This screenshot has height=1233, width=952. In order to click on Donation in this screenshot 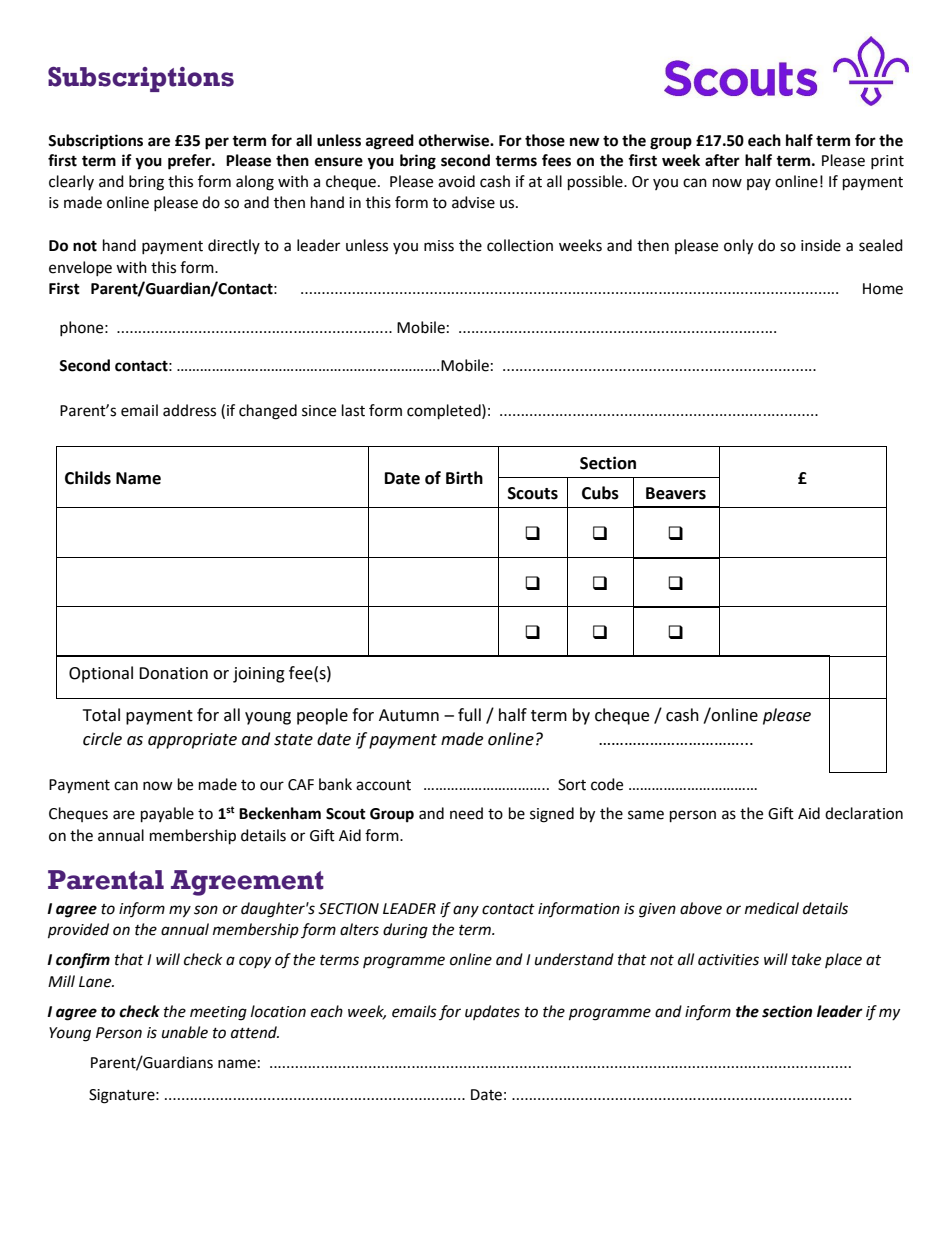, I will do `click(173, 673)`.
